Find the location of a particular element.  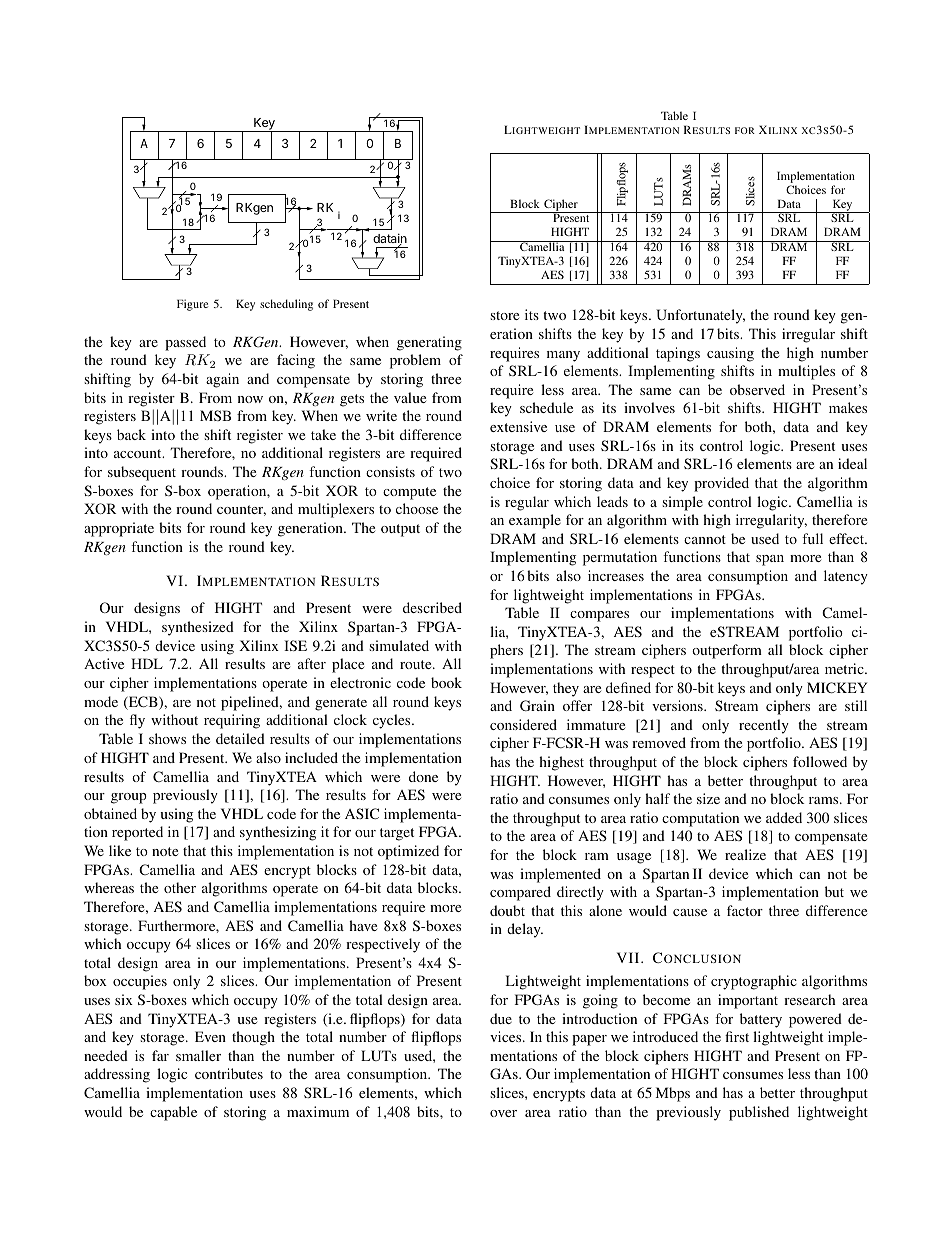

delay is located at coordinates (525, 930).
